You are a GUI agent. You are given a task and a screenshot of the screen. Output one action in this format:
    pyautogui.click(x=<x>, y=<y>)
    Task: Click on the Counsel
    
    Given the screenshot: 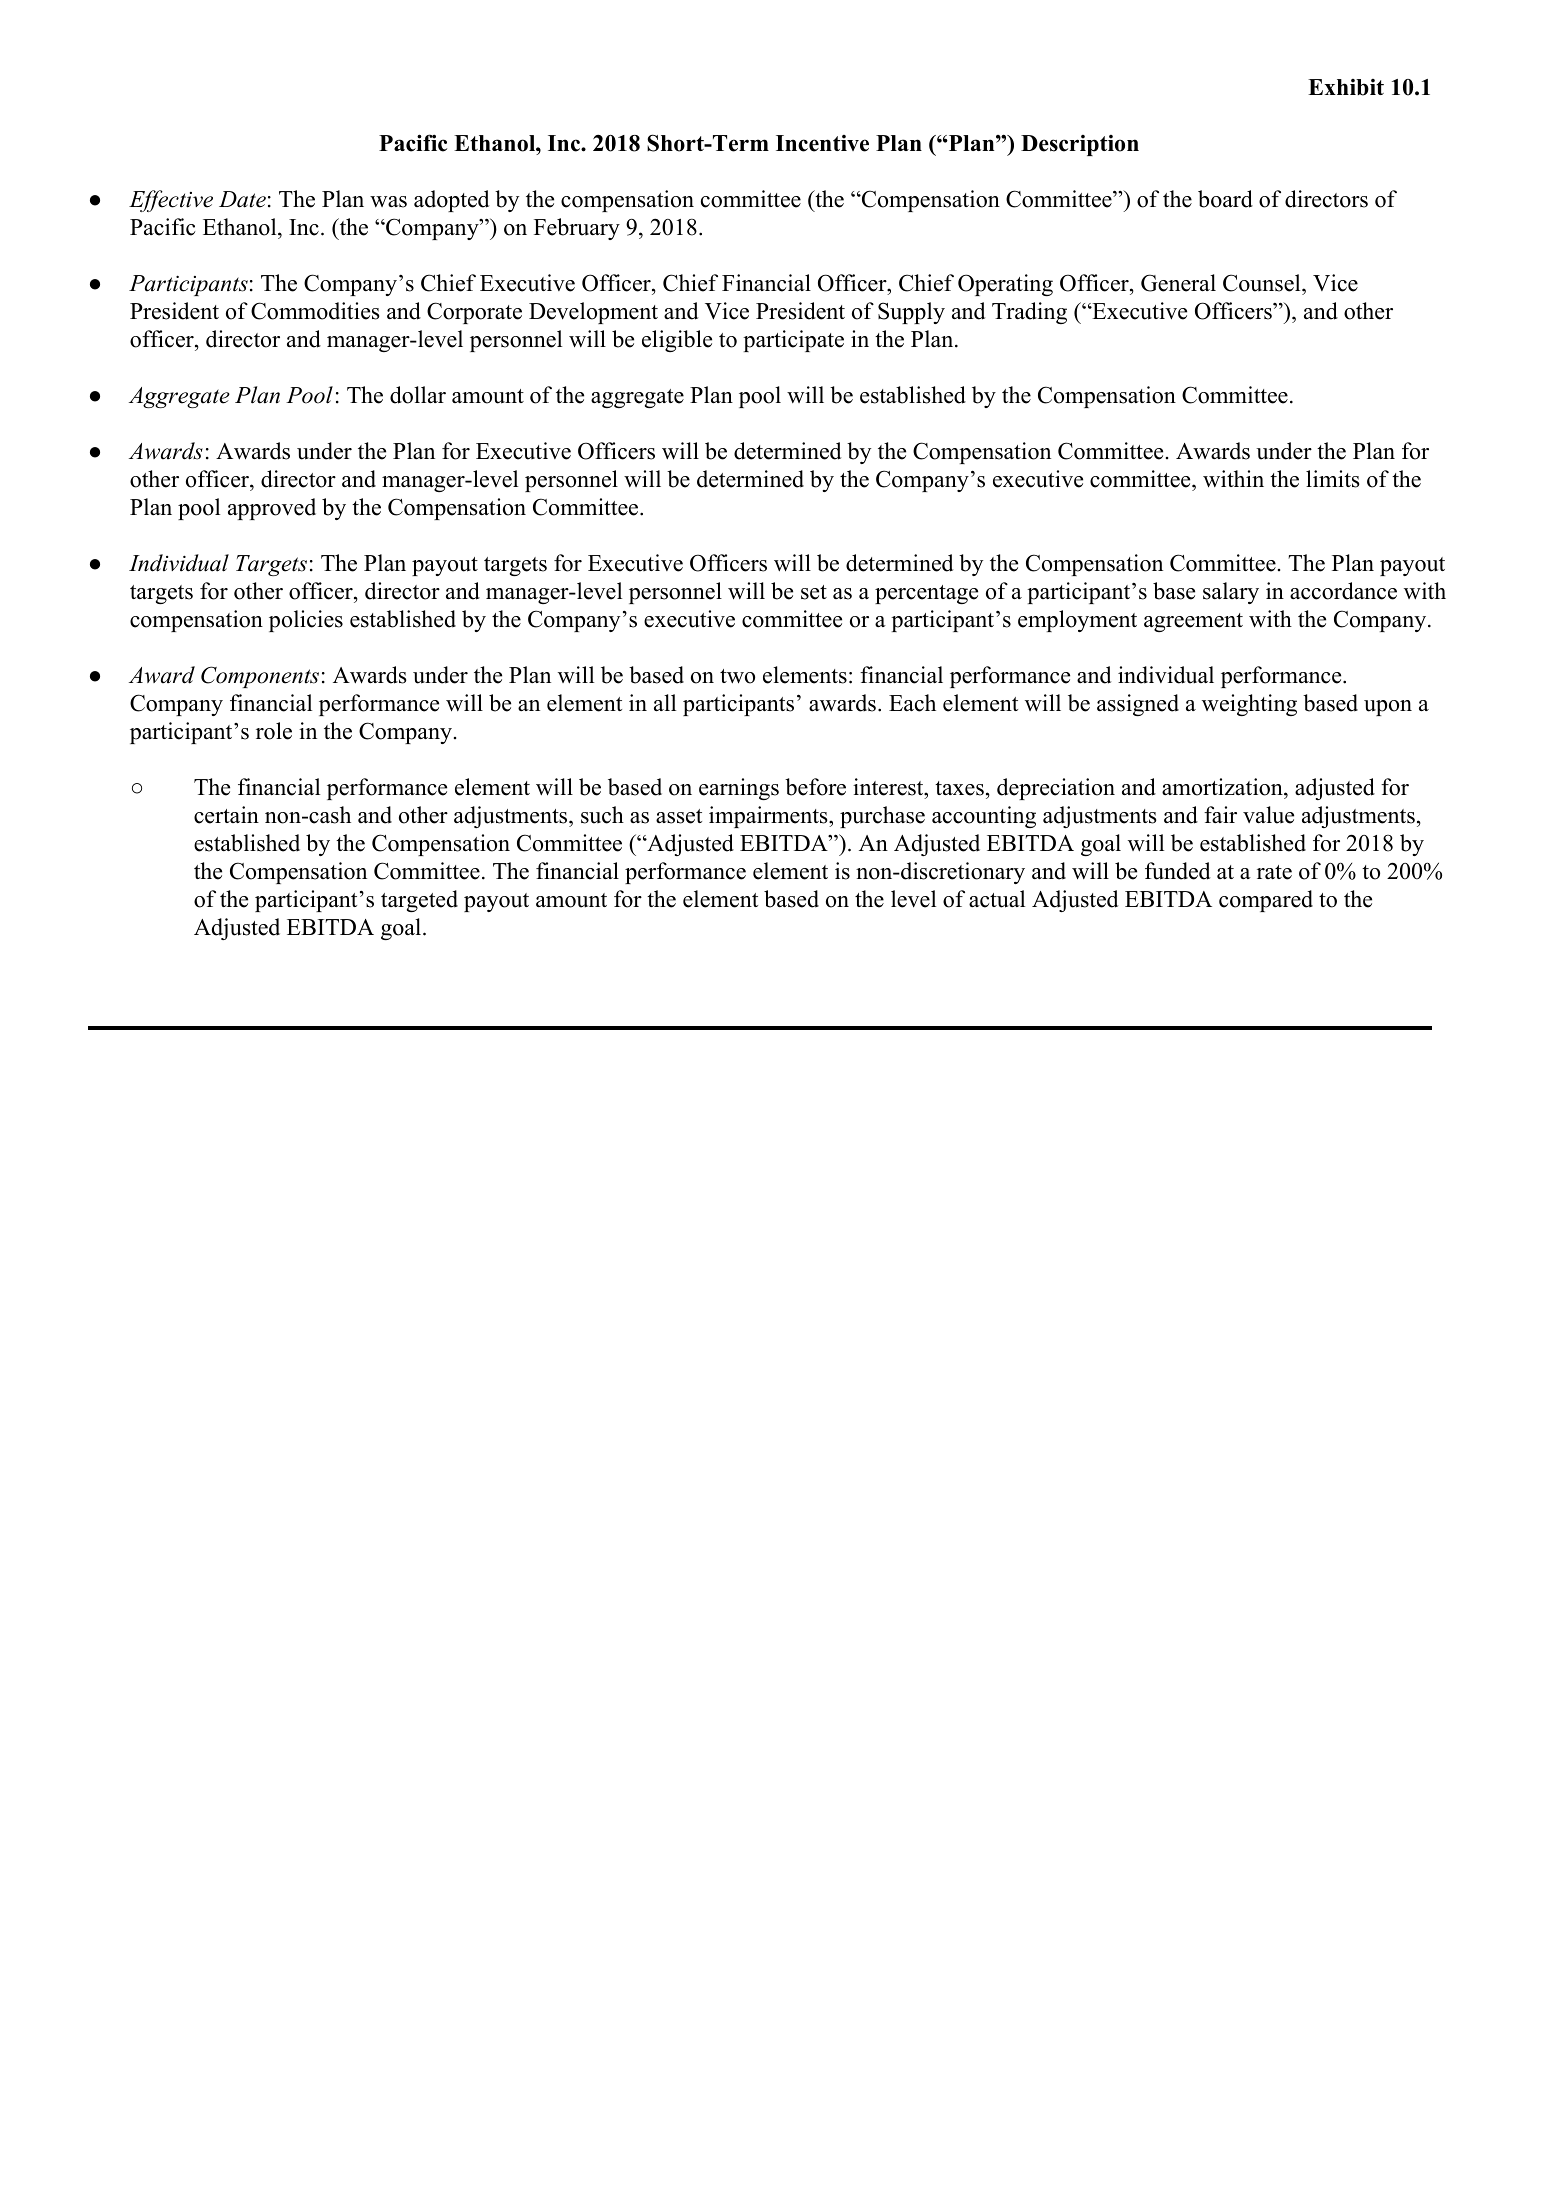 What is the action you would take?
    pyautogui.click(x=1263, y=284)
